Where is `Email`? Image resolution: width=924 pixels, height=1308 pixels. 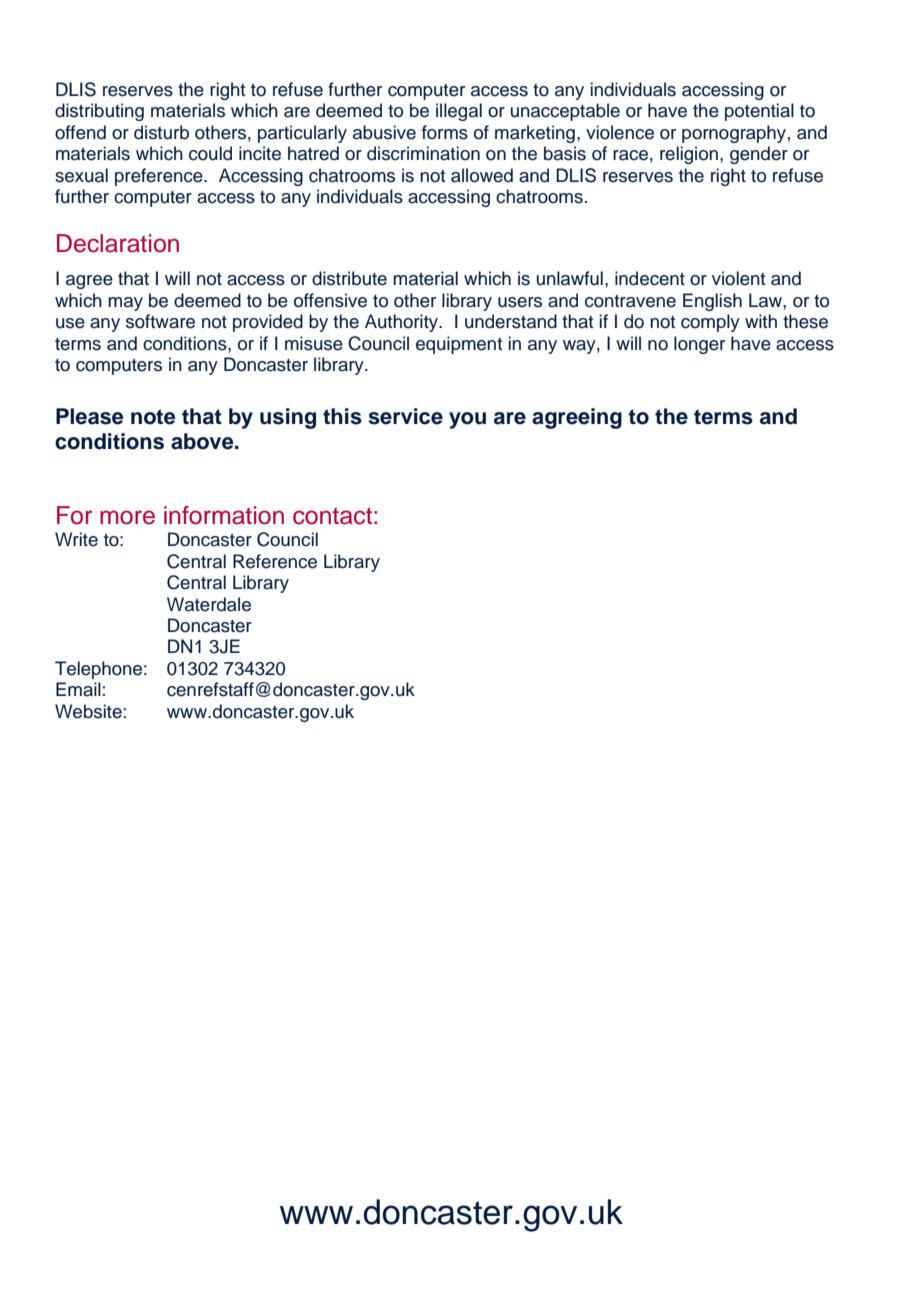
Email is located at coordinates (78, 689).
